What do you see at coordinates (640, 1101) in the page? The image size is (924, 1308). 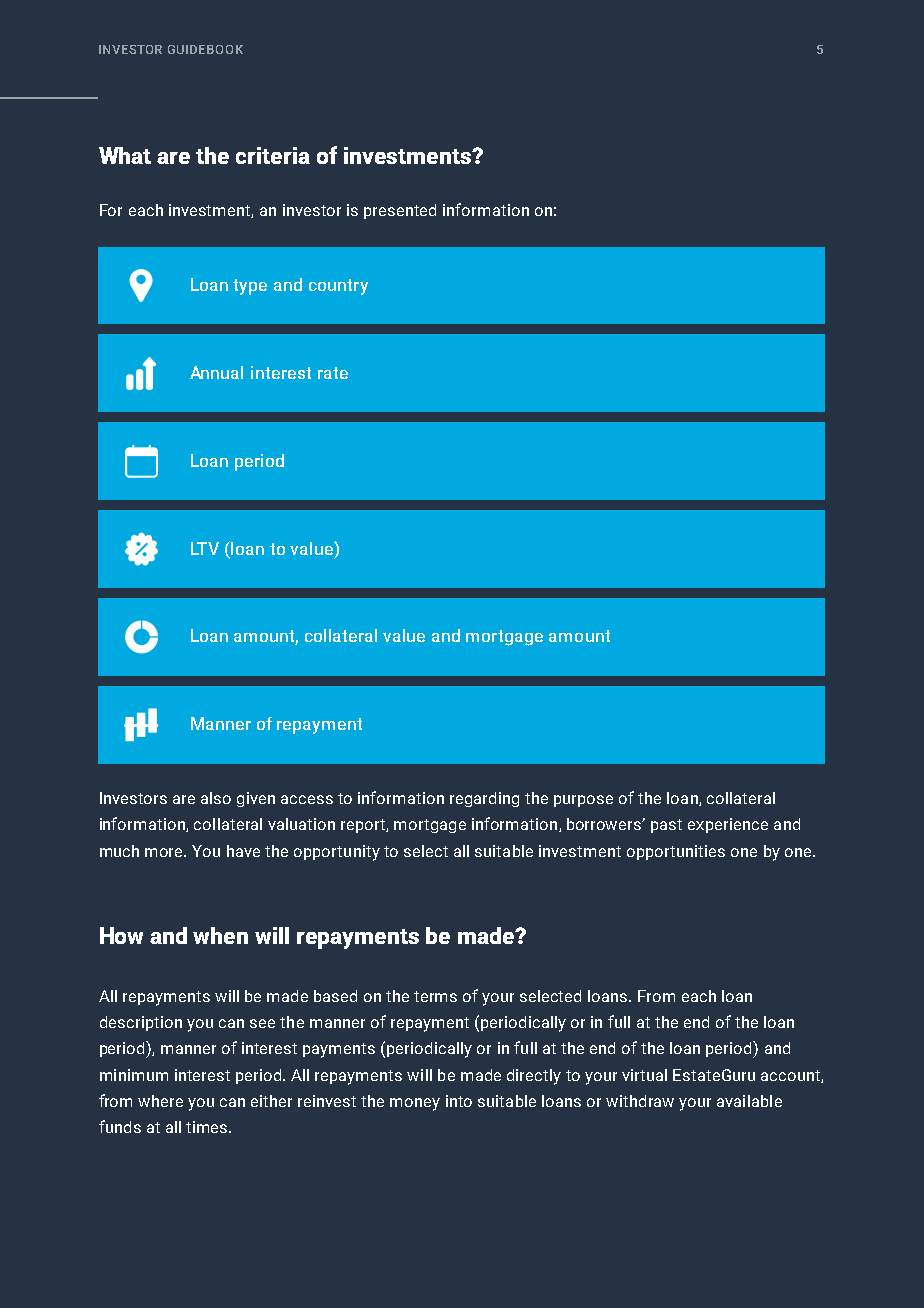 I see `withdraw` at bounding box center [640, 1101].
